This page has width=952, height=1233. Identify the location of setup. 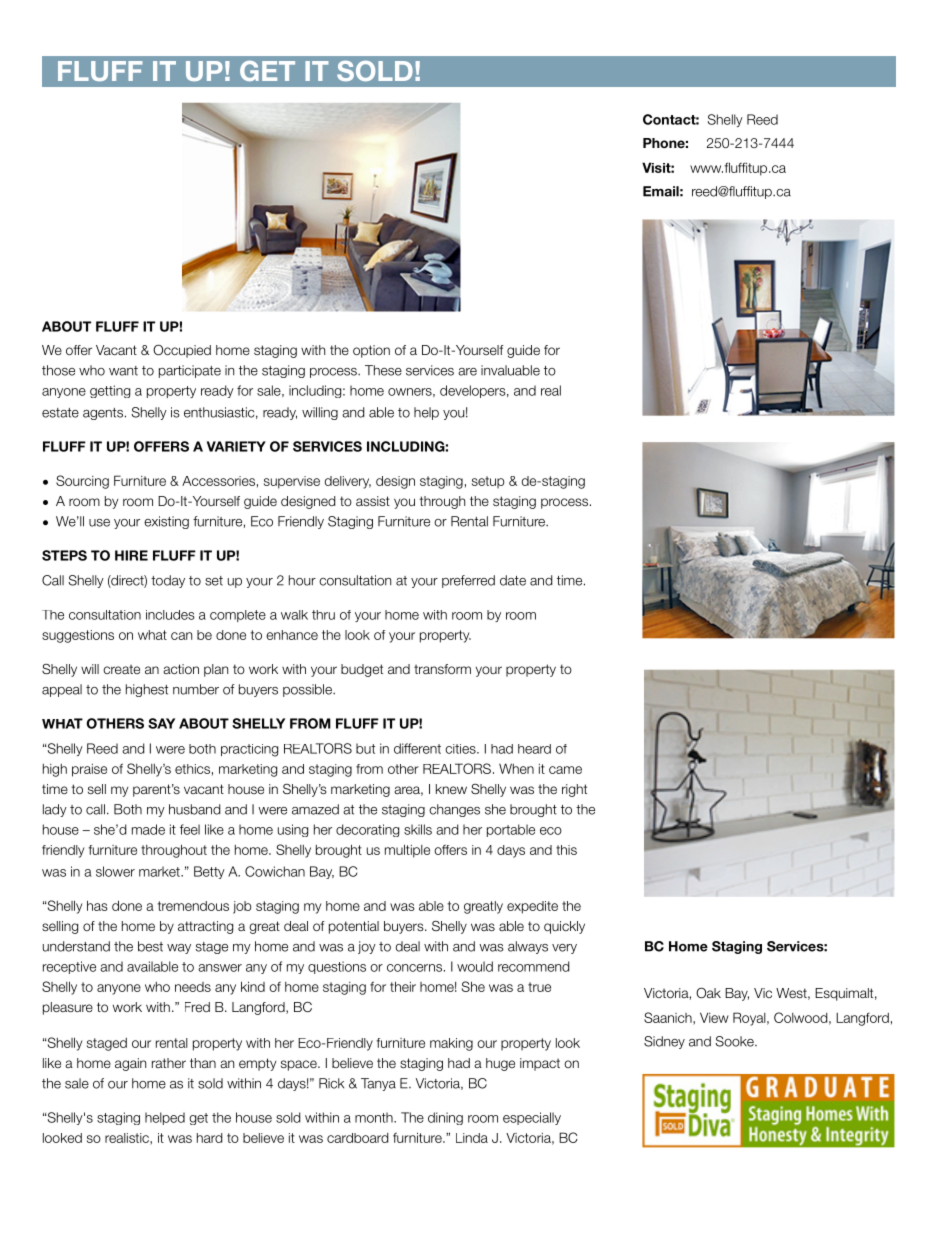
(488, 482).
